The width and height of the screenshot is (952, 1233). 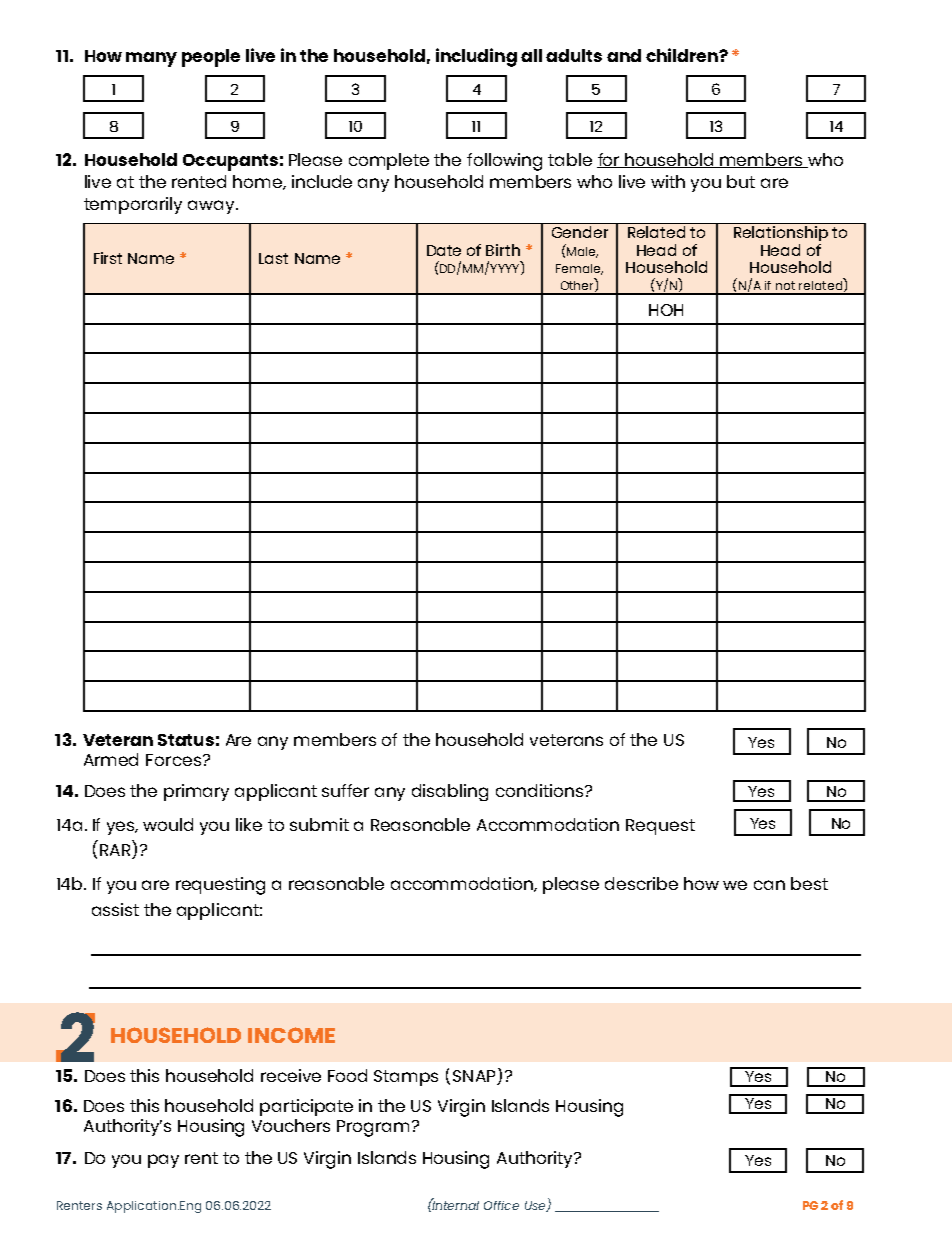 What do you see at coordinates (163, 1161) in the screenshot?
I see `pay` at bounding box center [163, 1161].
